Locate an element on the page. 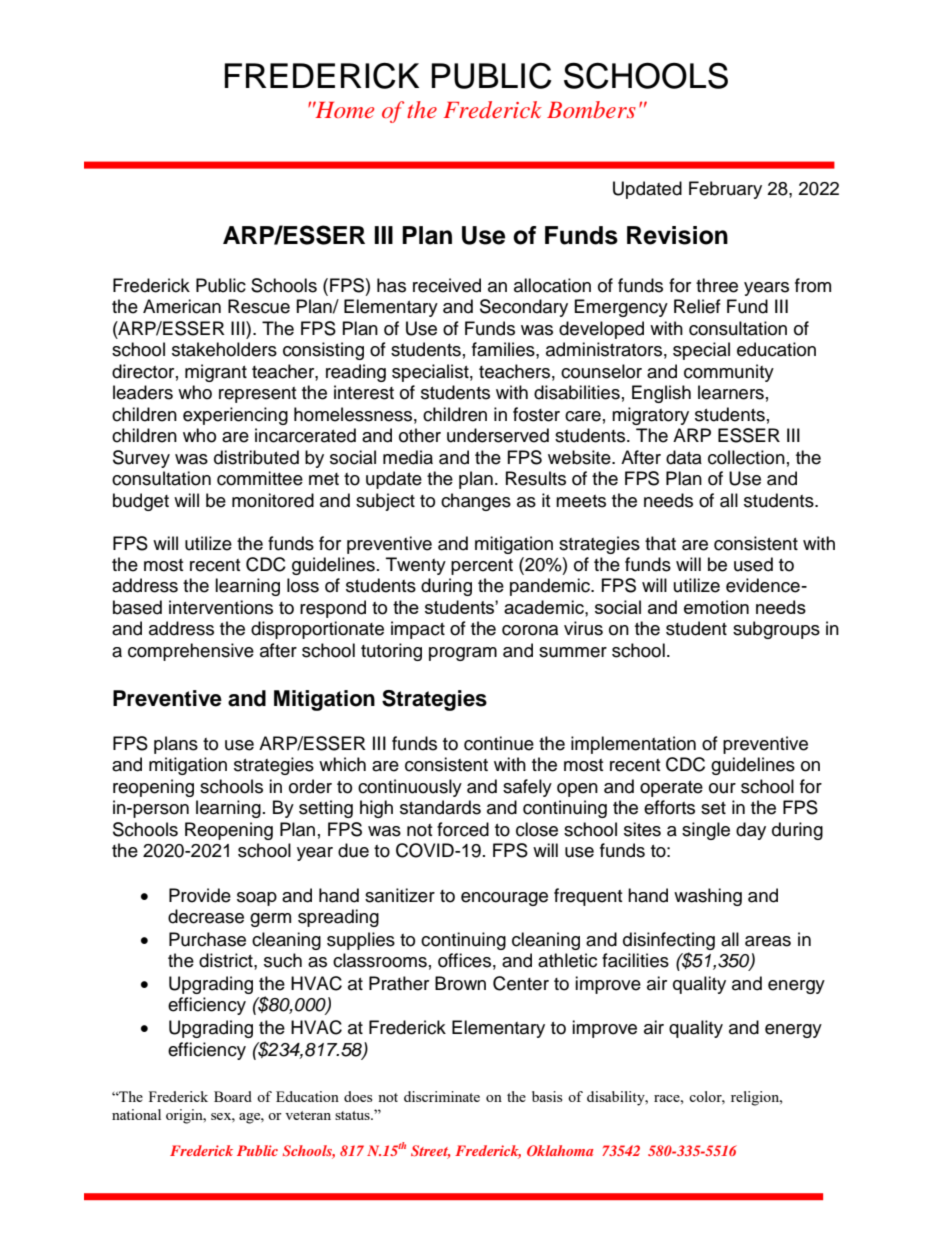 This page has width=952, height=1233. Oklahoma is located at coordinates (560, 1150).
